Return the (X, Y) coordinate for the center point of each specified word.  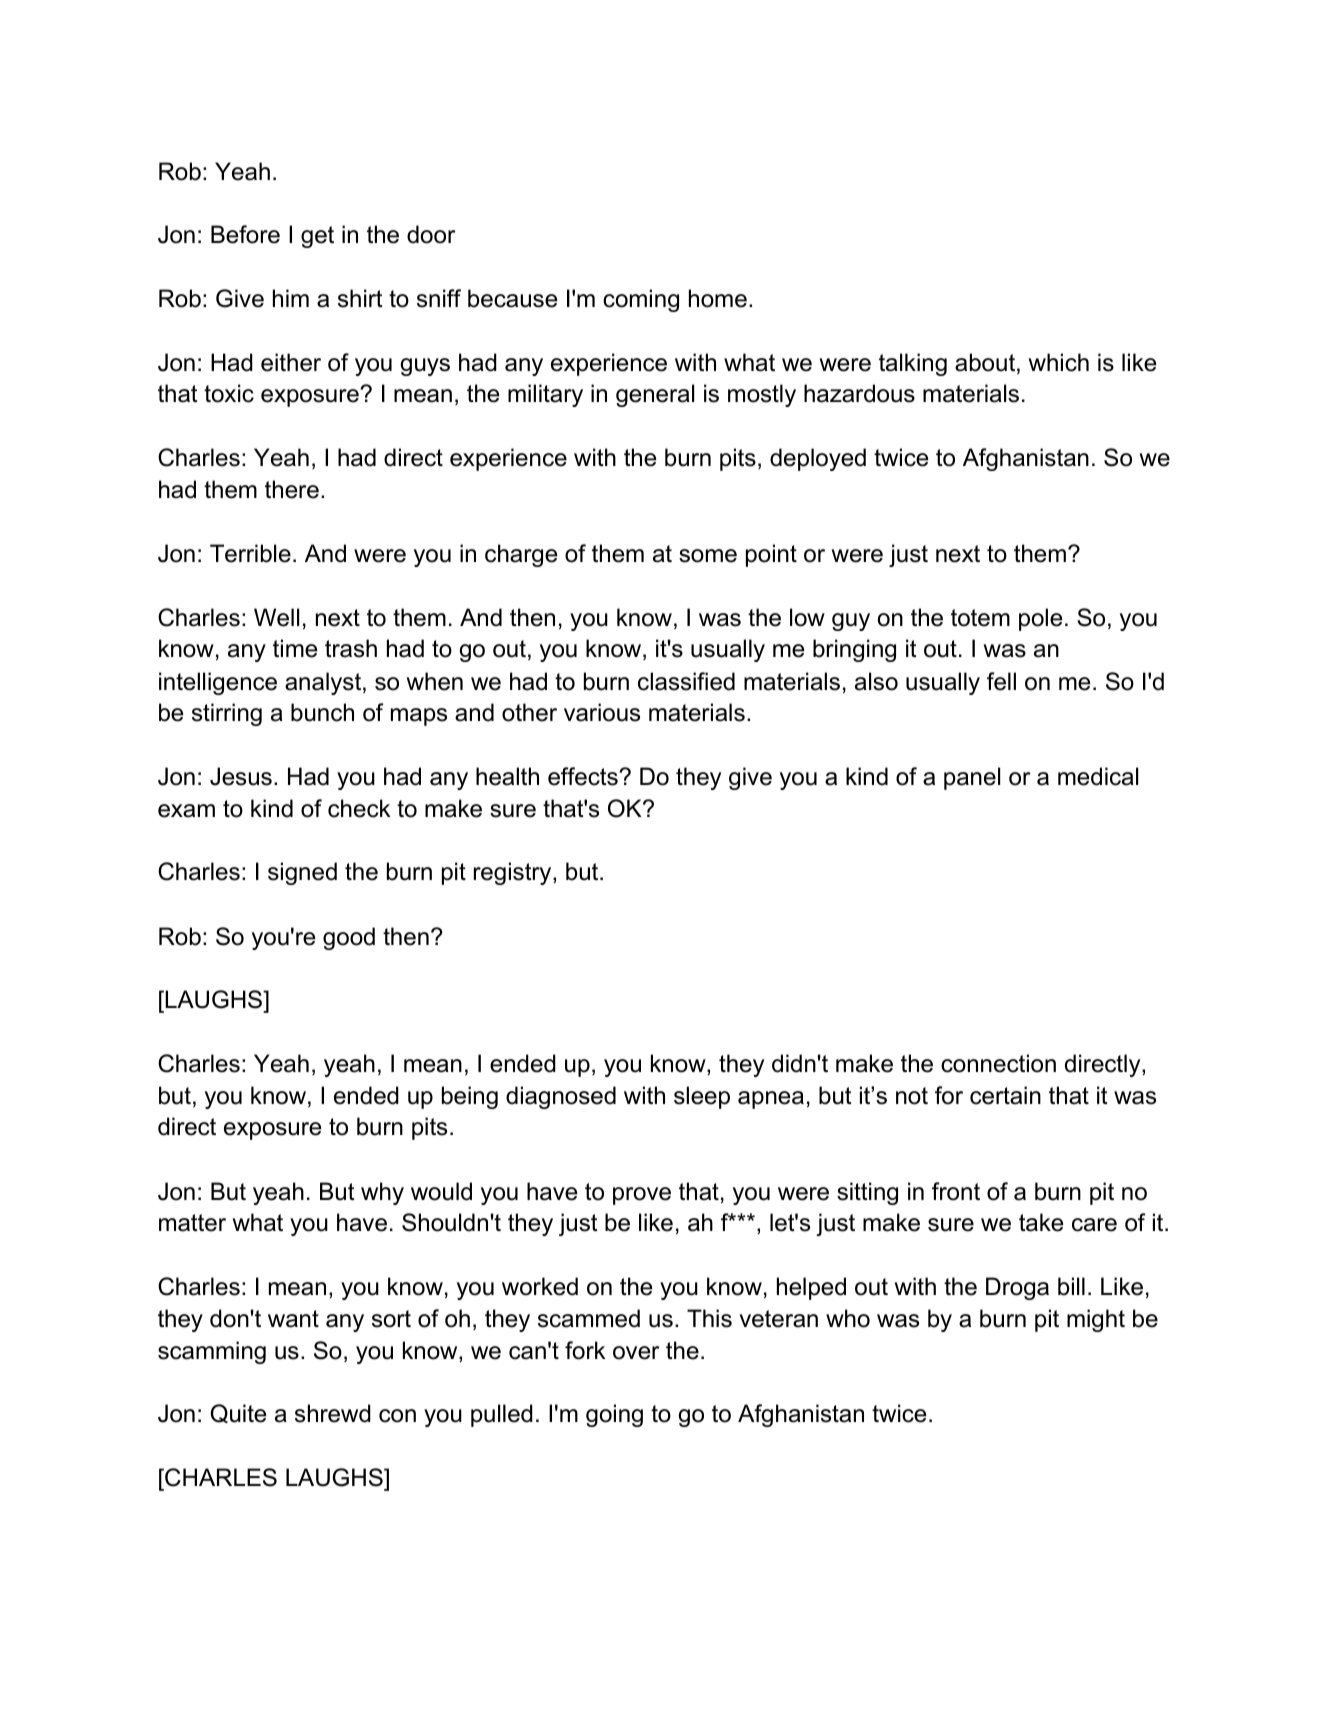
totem (980, 618)
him (291, 298)
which (1059, 362)
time (295, 648)
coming (641, 300)
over (636, 1353)
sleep (702, 1097)
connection (998, 1063)
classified (686, 681)
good (349, 938)
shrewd (333, 1413)
